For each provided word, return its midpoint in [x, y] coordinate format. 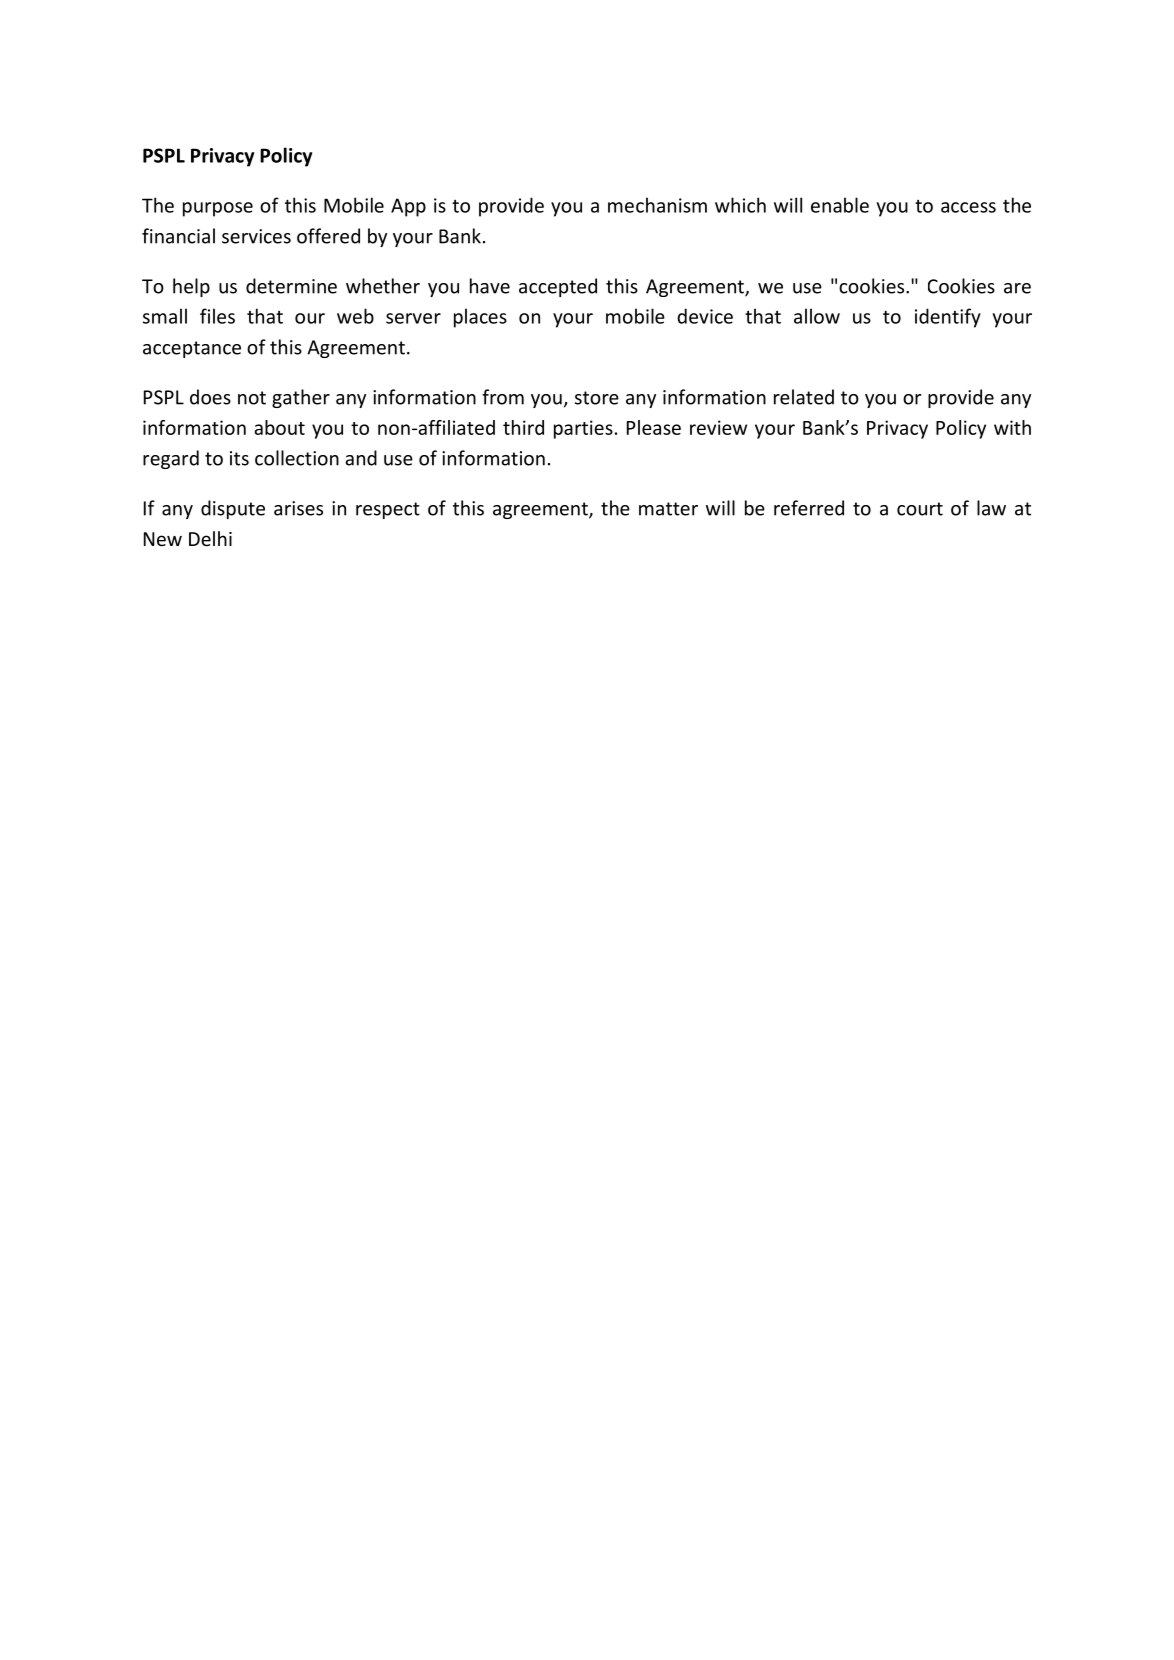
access [968, 207]
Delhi [210, 538]
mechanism [657, 205]
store [597, 398]
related [804, 397]
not [252, 398]
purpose [218, 209]
